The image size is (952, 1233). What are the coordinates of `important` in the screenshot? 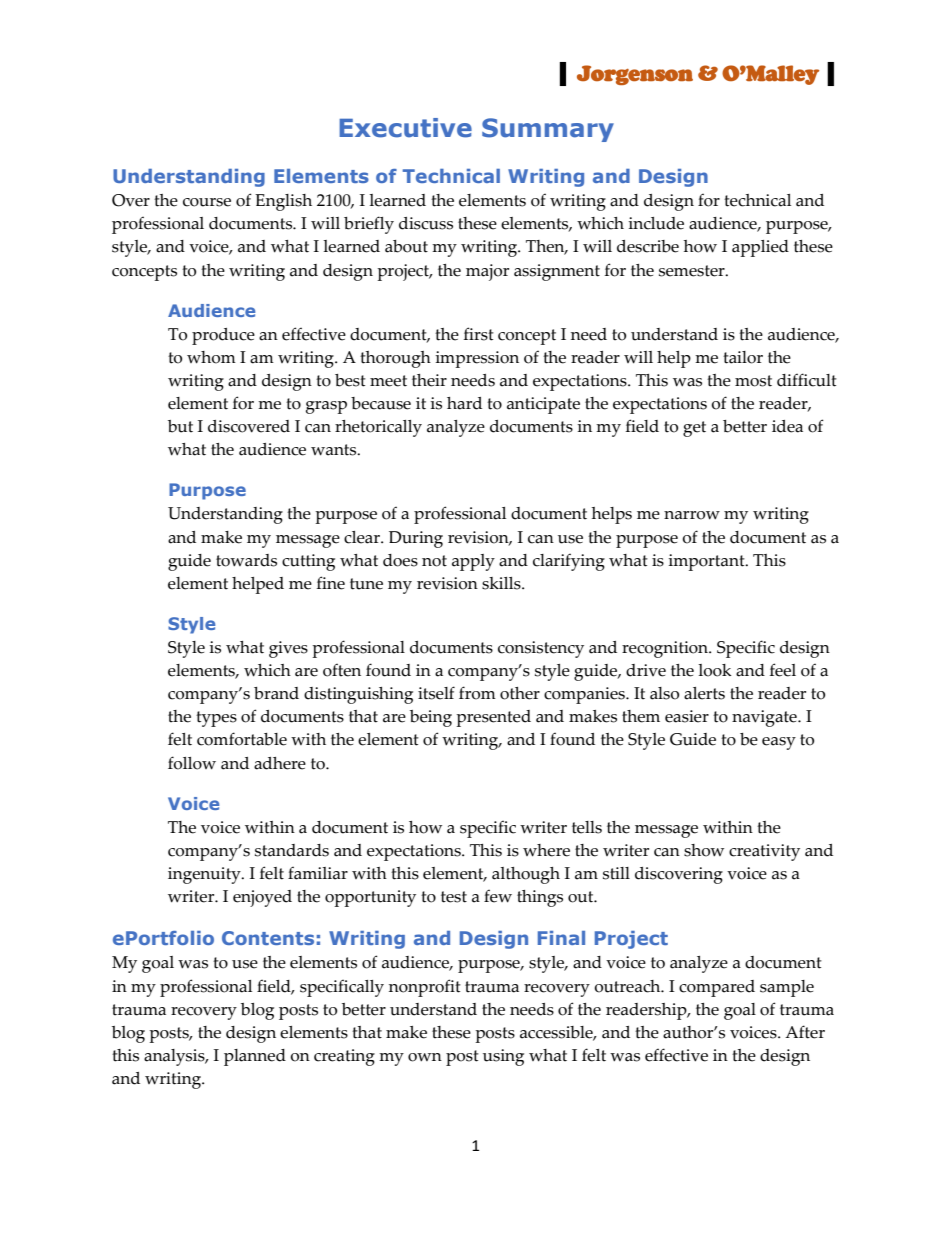 It's located at (708, 562).
